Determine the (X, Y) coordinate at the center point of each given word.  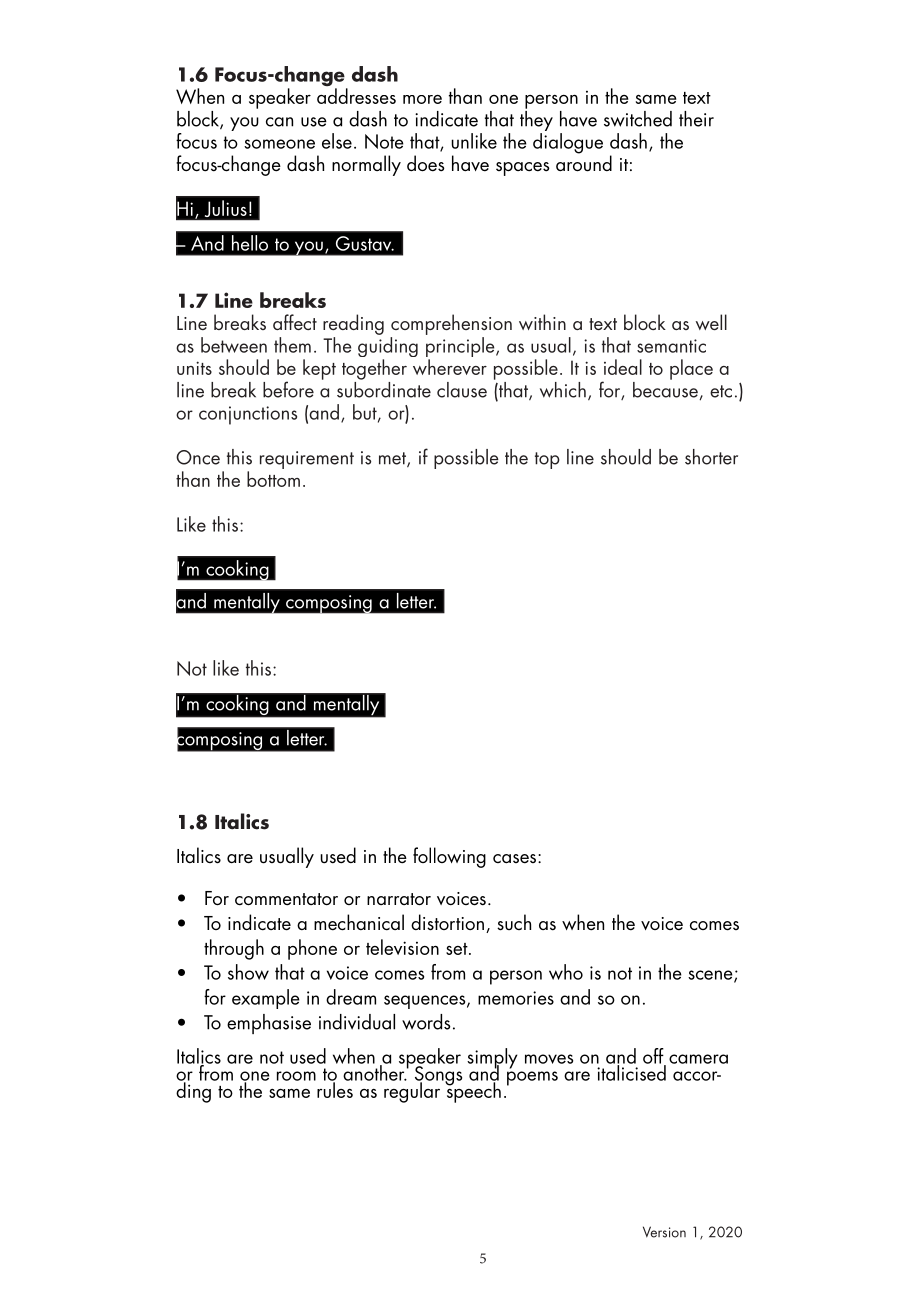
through (234, 949)
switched (638, 119)
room (296, 1076)
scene (711, 976)
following (449, 857)
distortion (447, 922)
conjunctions (248, 415)
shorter (711, 457)
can (279, 122)
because (666, 389)
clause (462, 390)
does (426, 163)
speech (473, 1091)
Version (664, 1232)
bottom (273, 479)
